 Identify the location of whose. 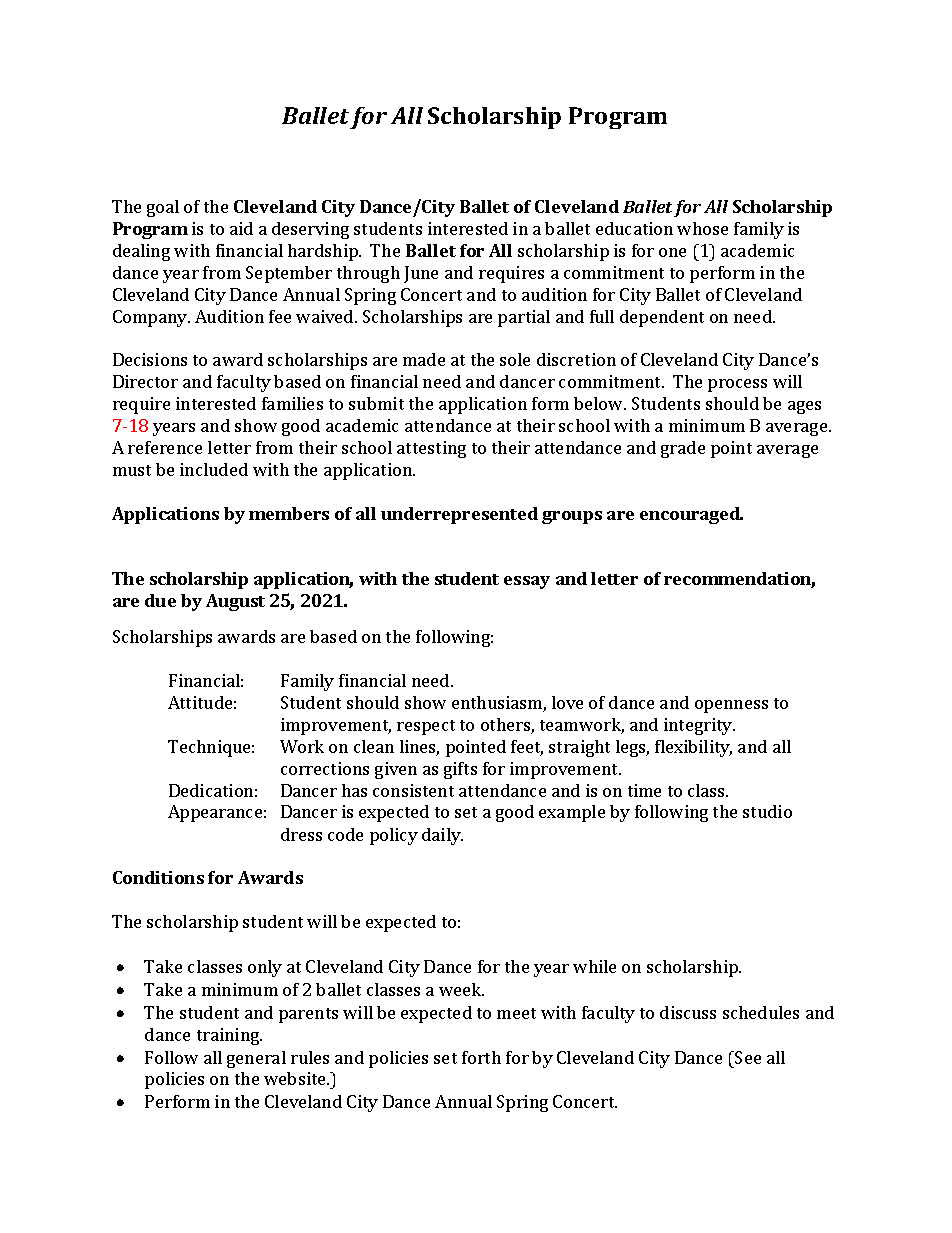
(702, 228).
